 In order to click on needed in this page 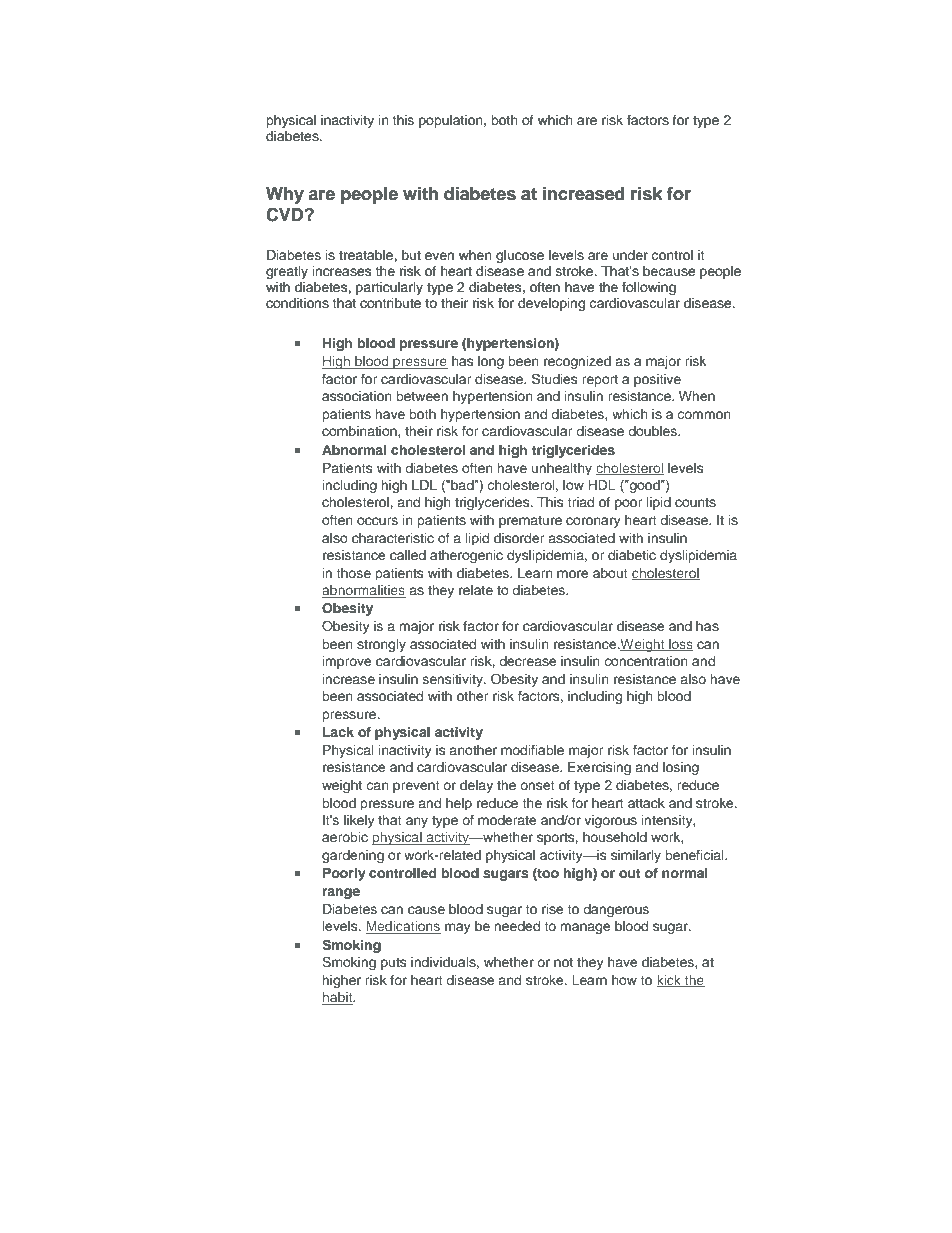, I will do `click(517, 926)`.
